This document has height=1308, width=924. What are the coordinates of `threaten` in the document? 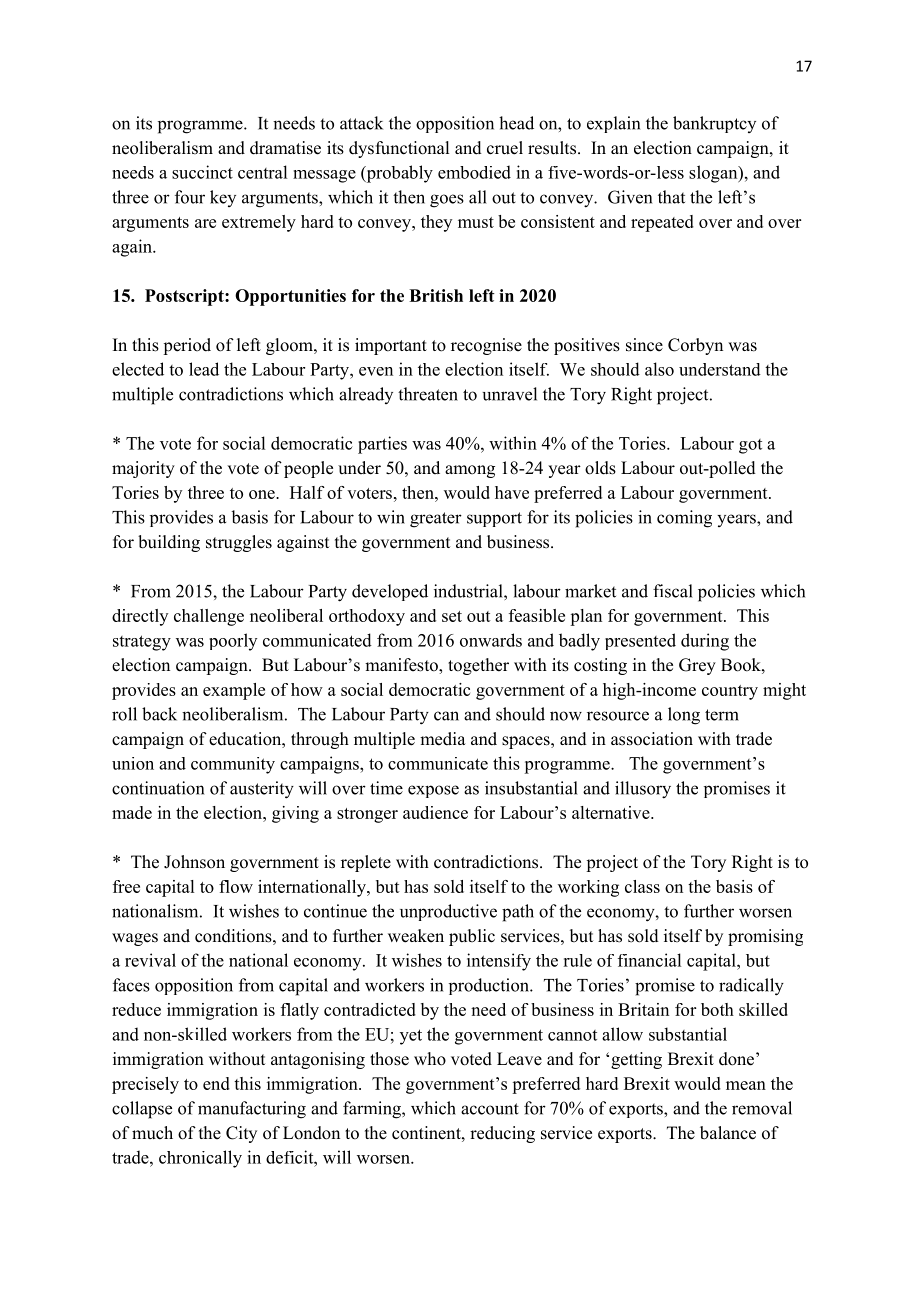 It's located at (428, 394).
